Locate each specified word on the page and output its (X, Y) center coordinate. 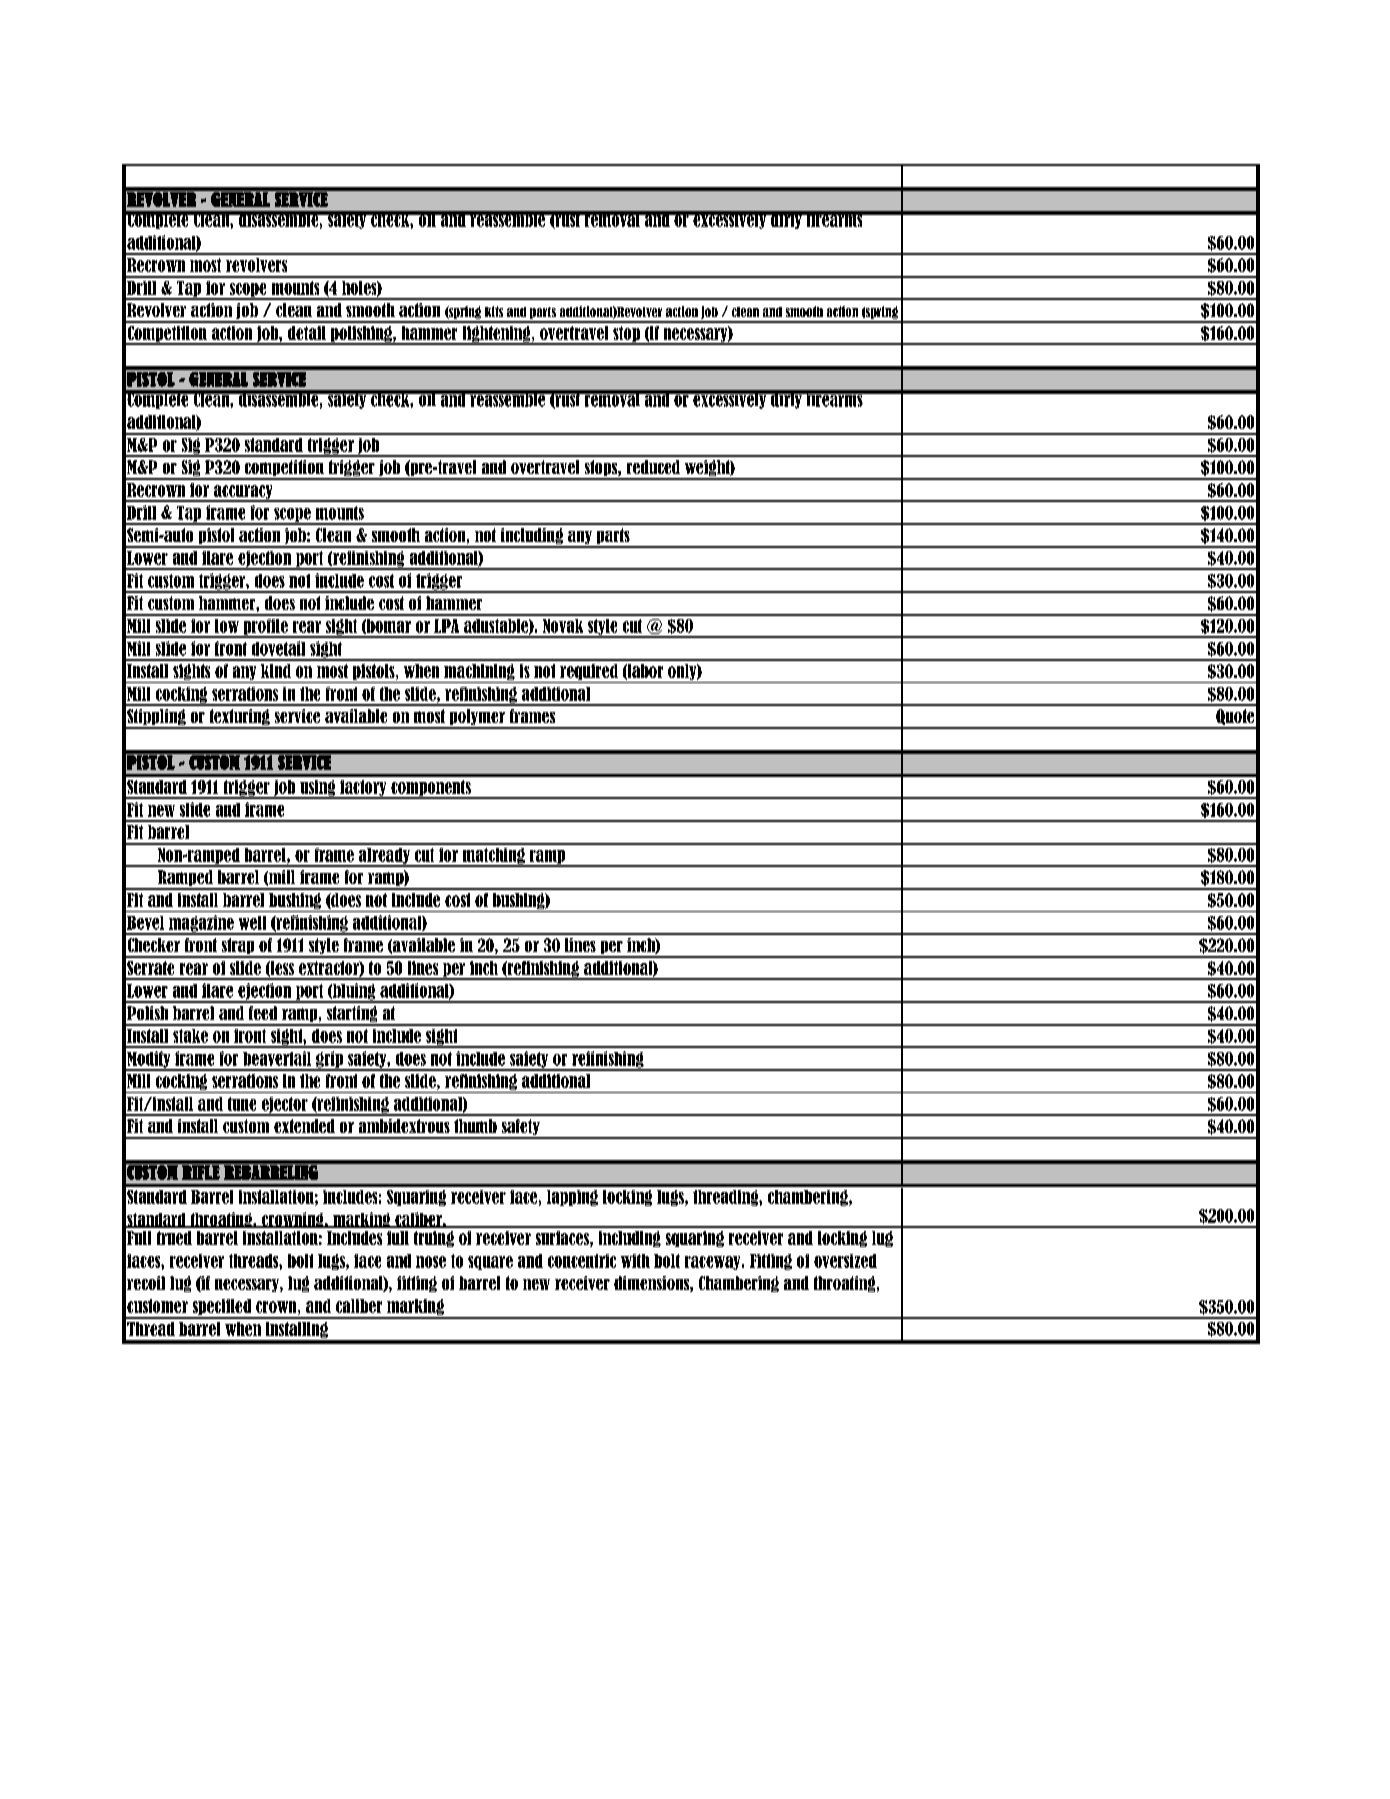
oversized (845, 1261)
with (635, 1261)
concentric (582, 1261)
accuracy (243, 493)
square (490, 1263)
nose (431, 1262)
